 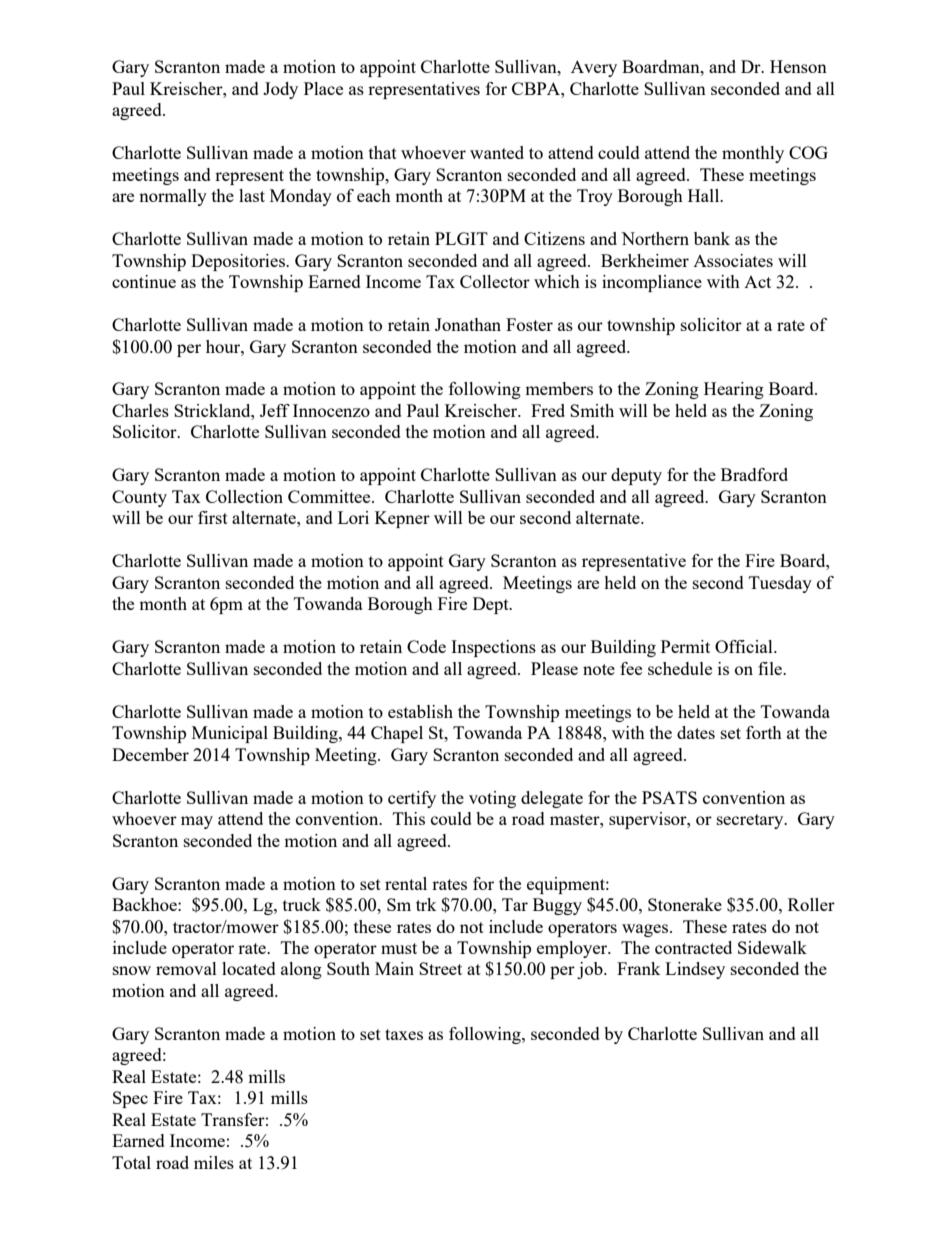 I want to click on Jody, so click(x=280, y=90).
